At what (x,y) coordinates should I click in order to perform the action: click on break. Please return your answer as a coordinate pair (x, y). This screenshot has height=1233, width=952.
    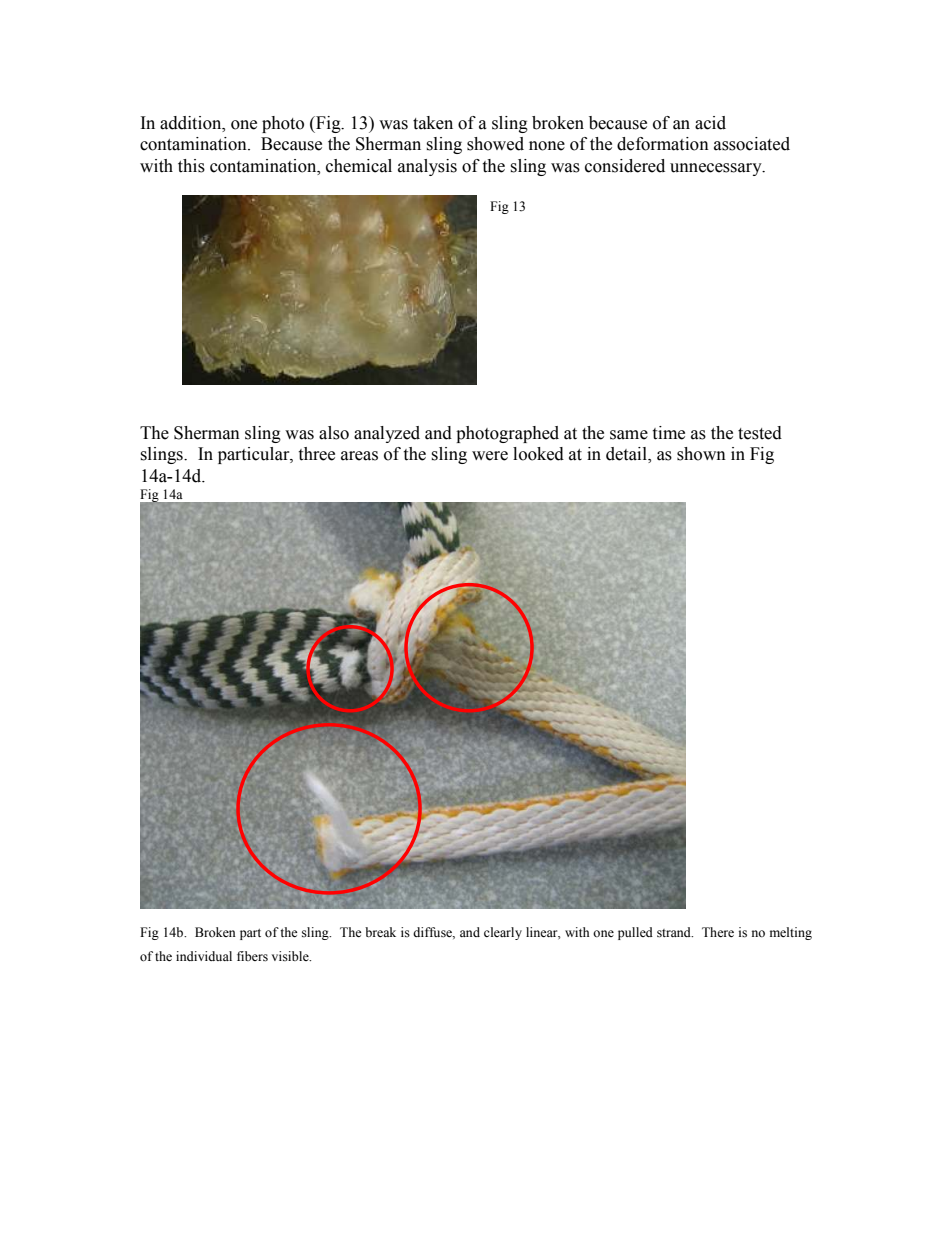
    Looking at the image, I should click on (380, 932).
